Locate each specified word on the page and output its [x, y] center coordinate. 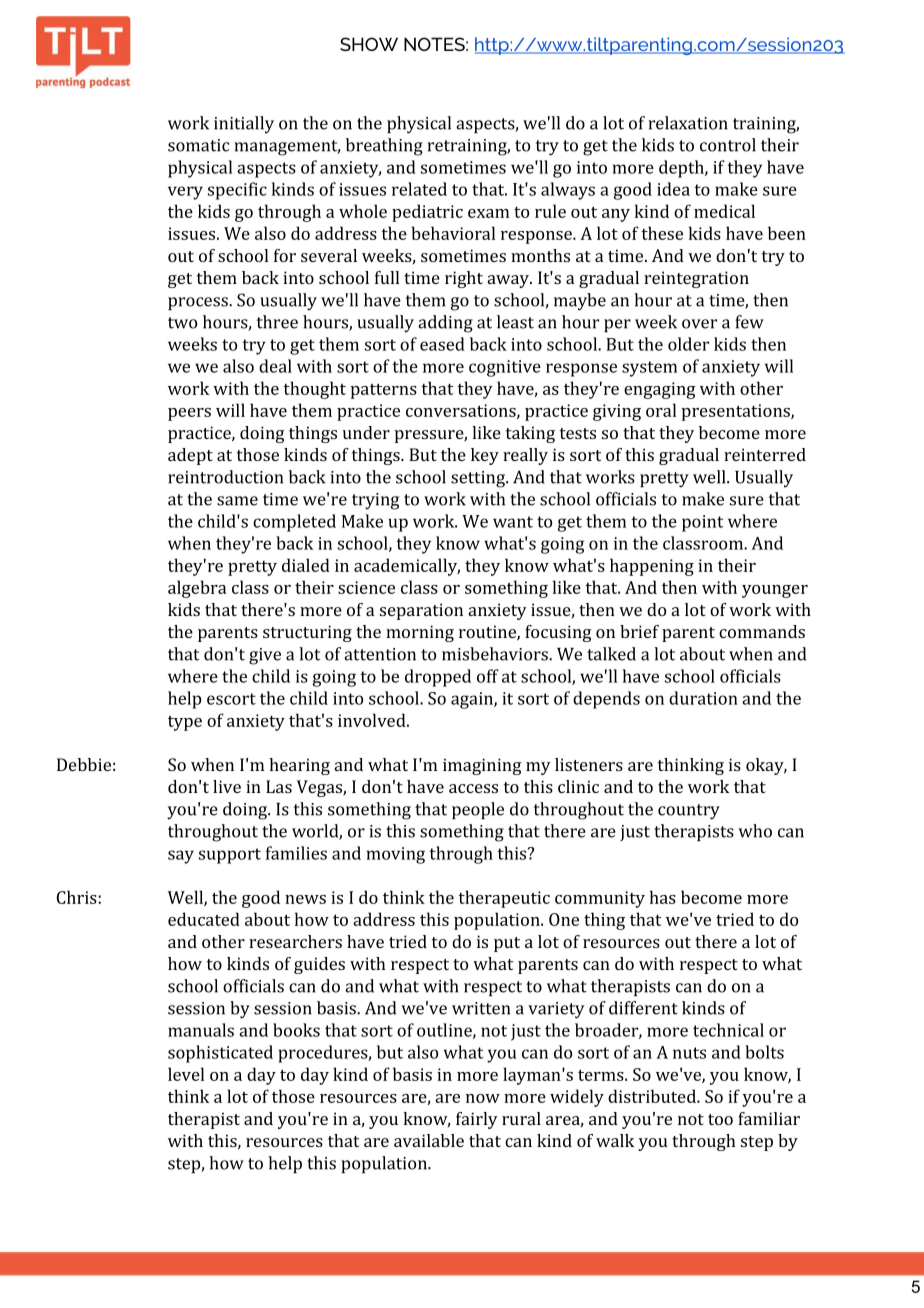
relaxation [688, 123]
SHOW [369, 44]
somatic [198, 145]
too [720, 1119]
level [186, 1074]
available [429, 1140]
